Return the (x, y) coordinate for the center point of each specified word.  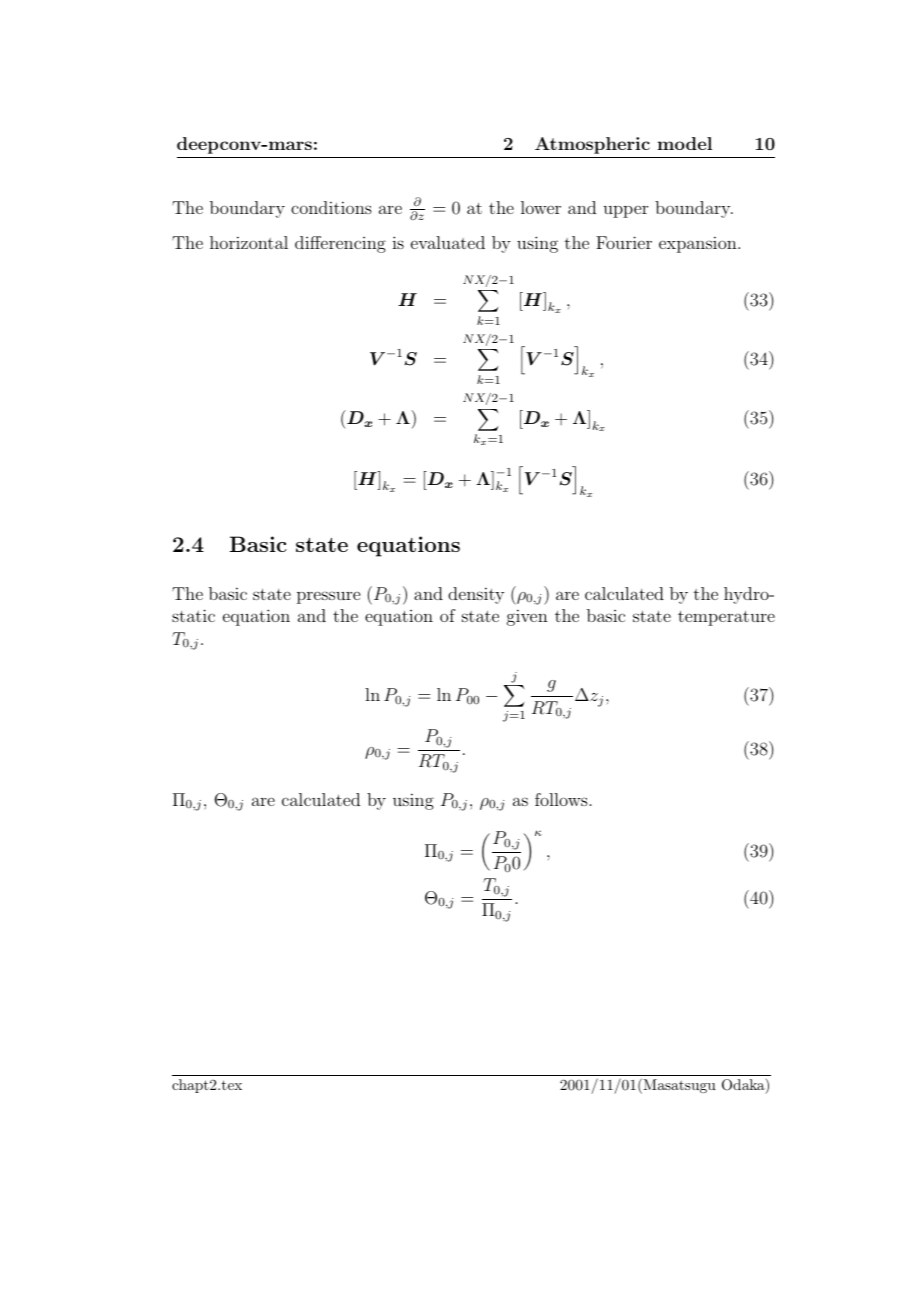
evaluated (448, 242)
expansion (699, 244)
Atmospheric (592, 145)
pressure (328, 597)
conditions (331, 207)
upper (625, 212)
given (527, 617)
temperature (726, 618)
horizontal (249, 242)
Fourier (624, 242)
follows (561, 799)
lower (541, 207)
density (476, 595)
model (685, 143)
